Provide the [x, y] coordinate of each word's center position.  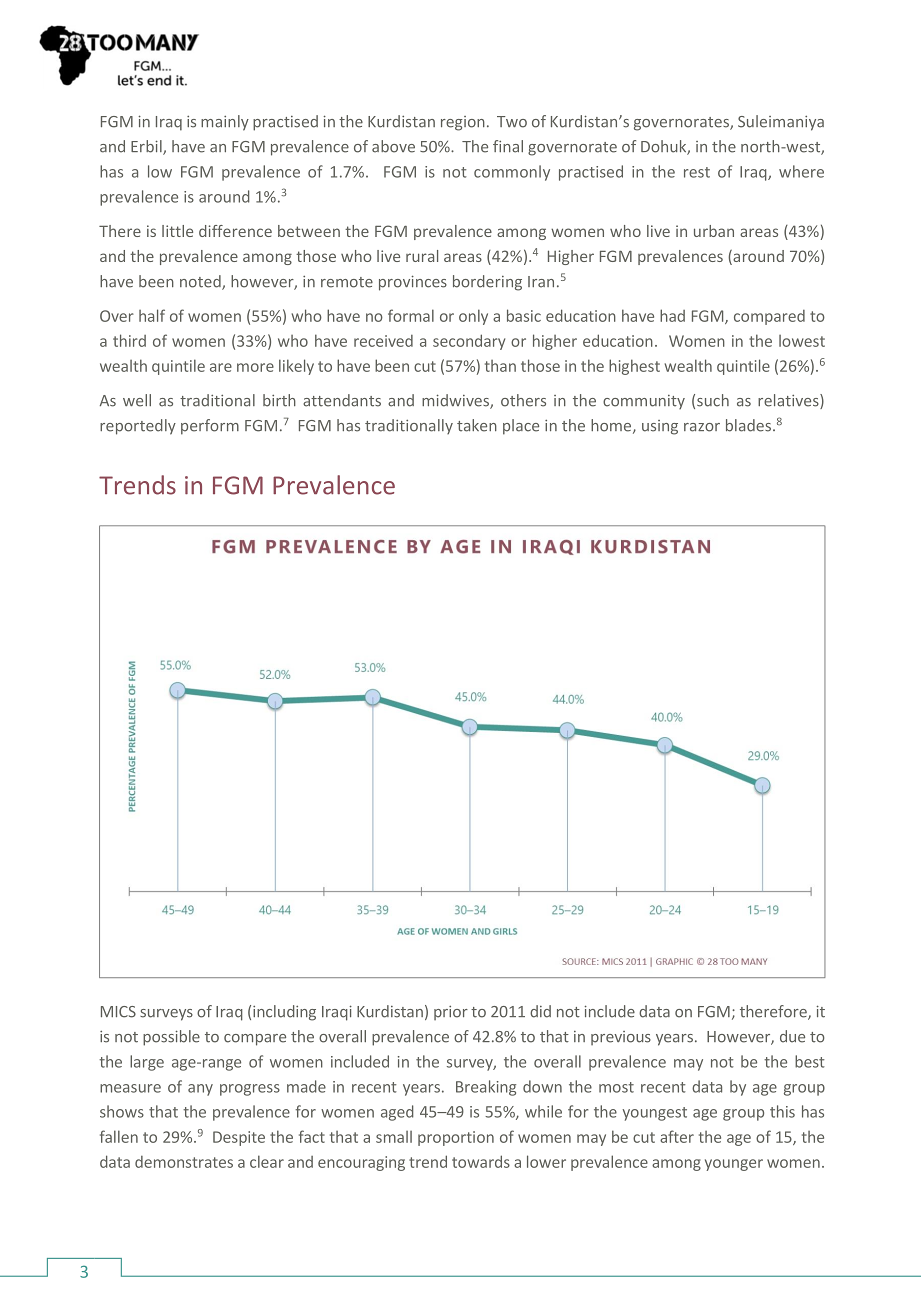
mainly [225, 123]
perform [210, 427]
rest [697, 172]
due [792, 1036]
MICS [118, 1012]
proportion [456, 1138]
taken [477, 425]
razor [702, 427]
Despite [239, 1138]
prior [451, 1013]
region [463, 123]
